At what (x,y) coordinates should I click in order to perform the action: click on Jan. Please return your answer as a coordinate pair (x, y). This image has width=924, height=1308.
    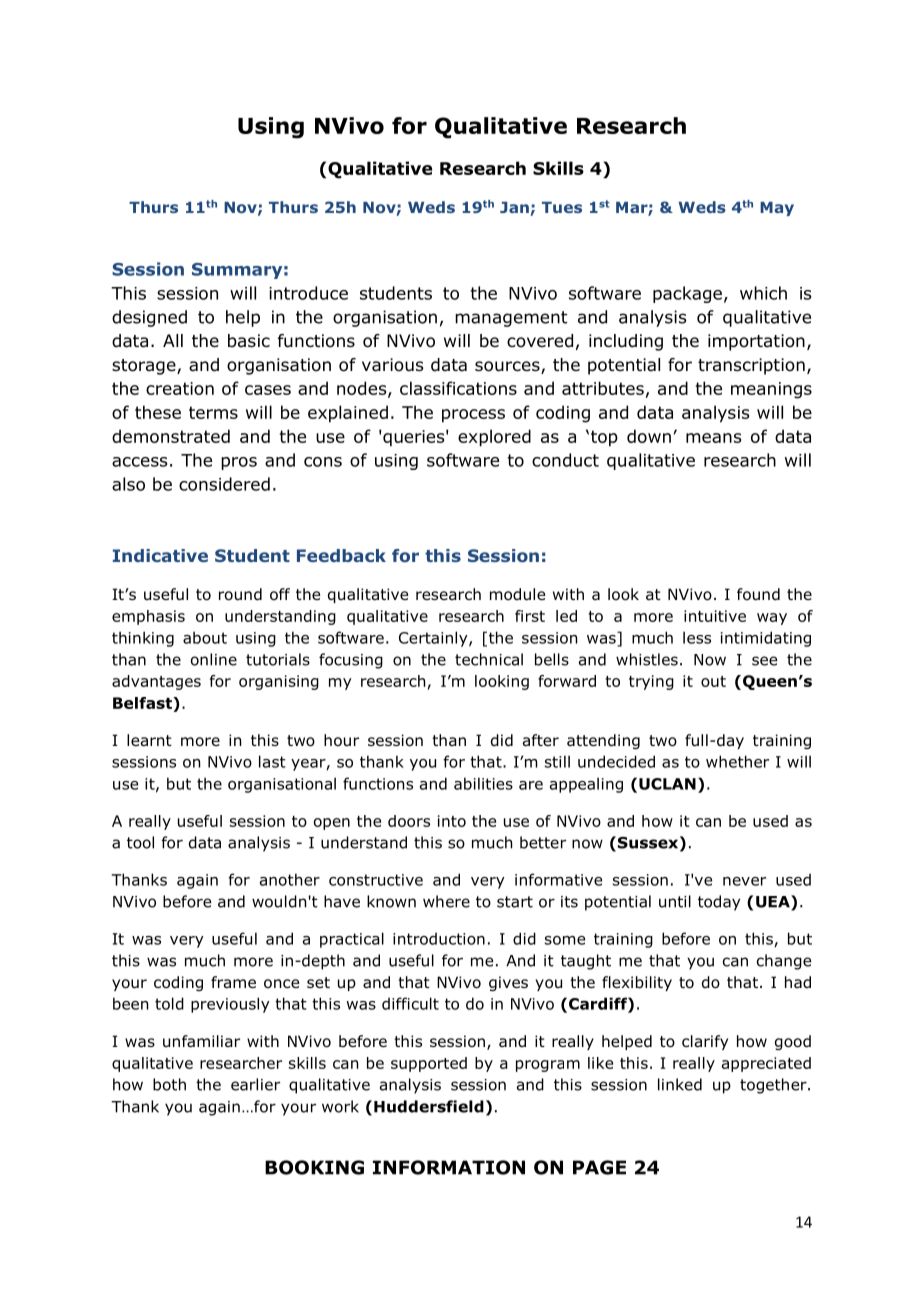
    Looking at the image, I should click on (514, 207).
